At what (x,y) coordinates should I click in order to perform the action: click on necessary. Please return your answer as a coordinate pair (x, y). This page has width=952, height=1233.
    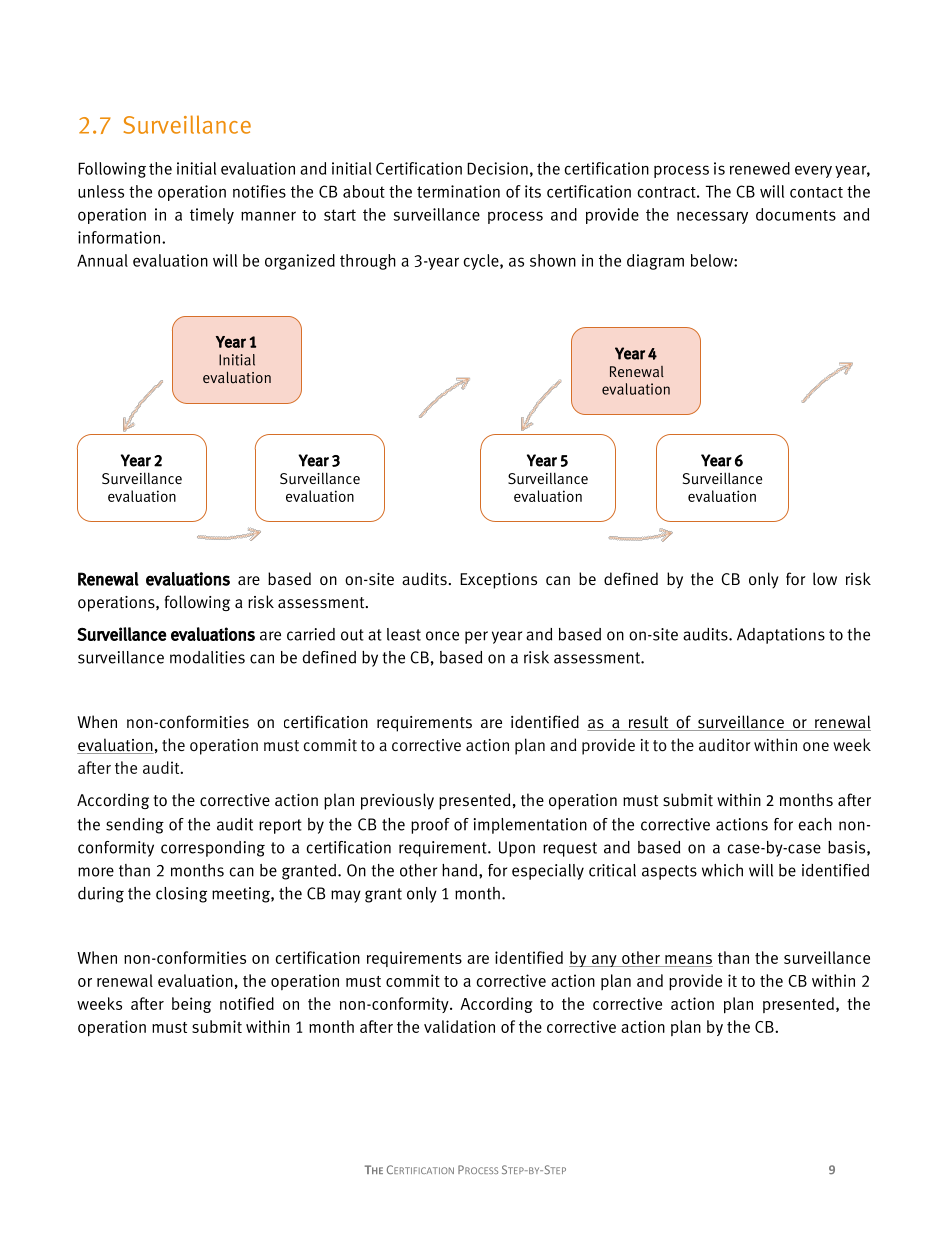
    Looking at the image, I should click on (712, 217).
